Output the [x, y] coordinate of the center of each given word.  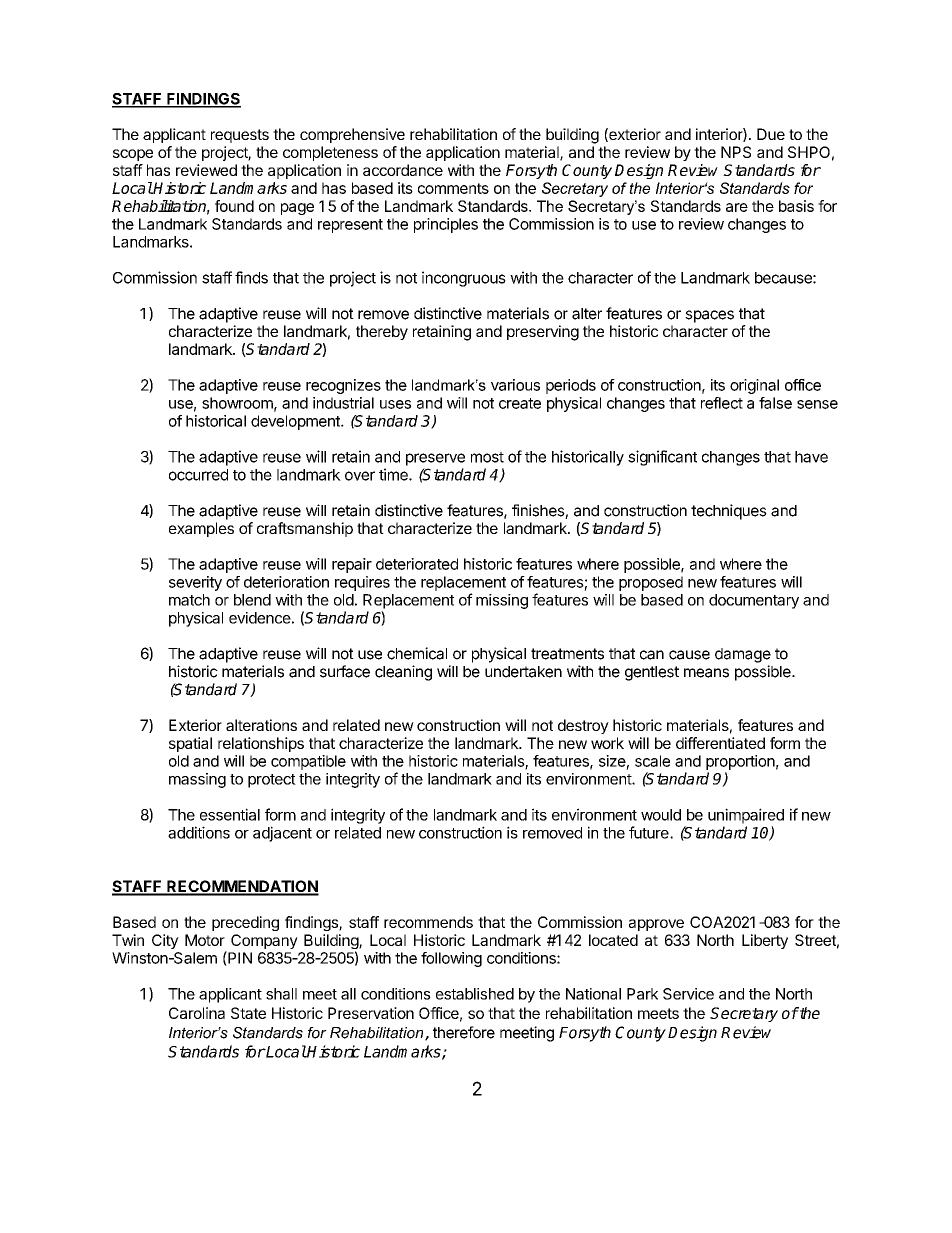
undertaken [523, 672]
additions [199, 832]
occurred [198, 475]
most [487, 457]
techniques [729, 512]
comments [453, 188]
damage [743, 655]
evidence [260, 618]
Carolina [197, 1013]
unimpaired [746, 816]
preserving [543, 333]
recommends [428, 922]
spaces [709, 316]
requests [240, 136]
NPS [736, 152]
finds [251, 277]
